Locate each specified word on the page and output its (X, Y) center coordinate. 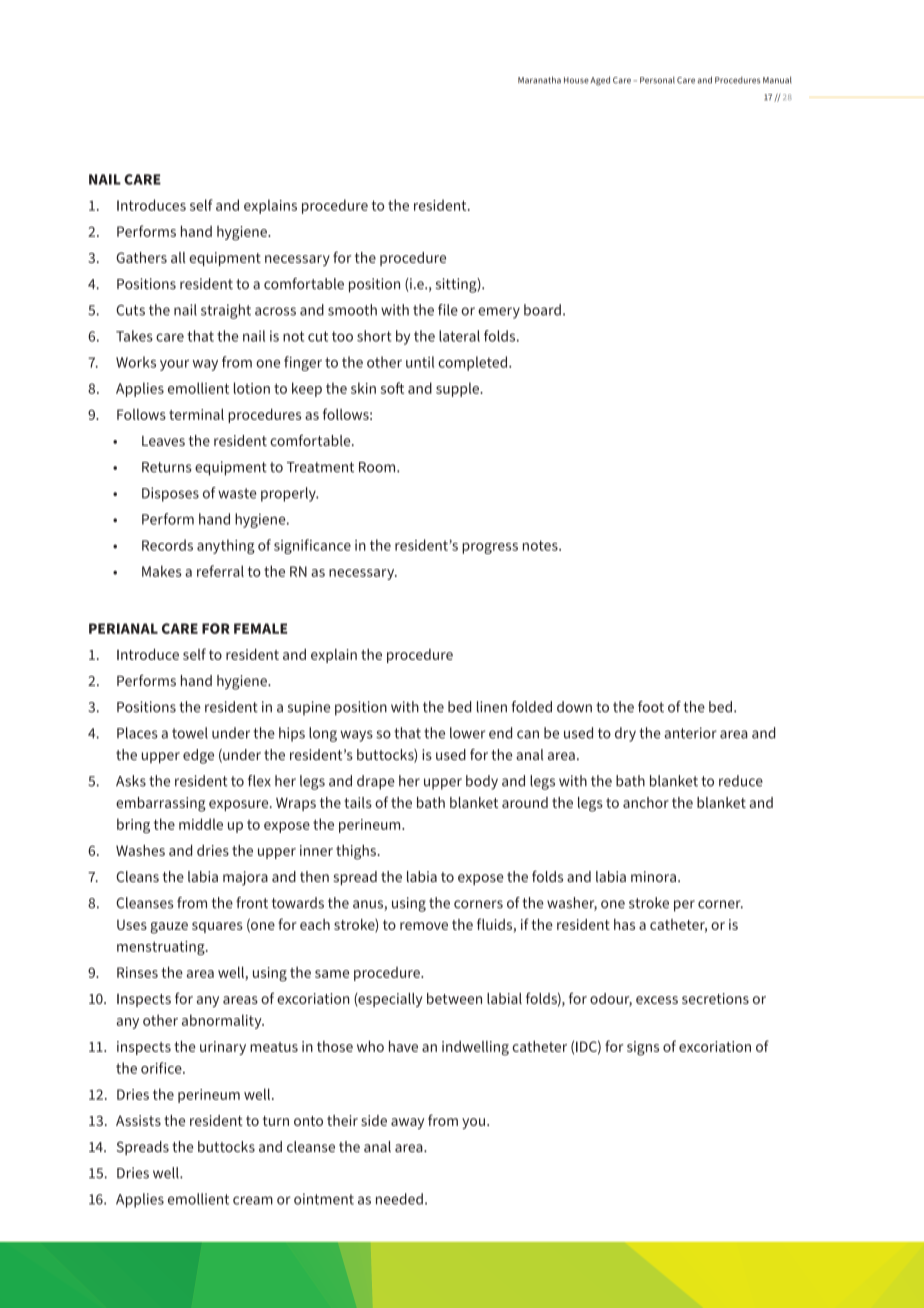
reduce (741, 781)
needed (399, 1199)
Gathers (141, 257)
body (482, 782)
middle (201, 824)
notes (541, 545)
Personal (657, 80)
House (576, 80)
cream (253, 1200)
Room (378, 467)
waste (237, 493)
